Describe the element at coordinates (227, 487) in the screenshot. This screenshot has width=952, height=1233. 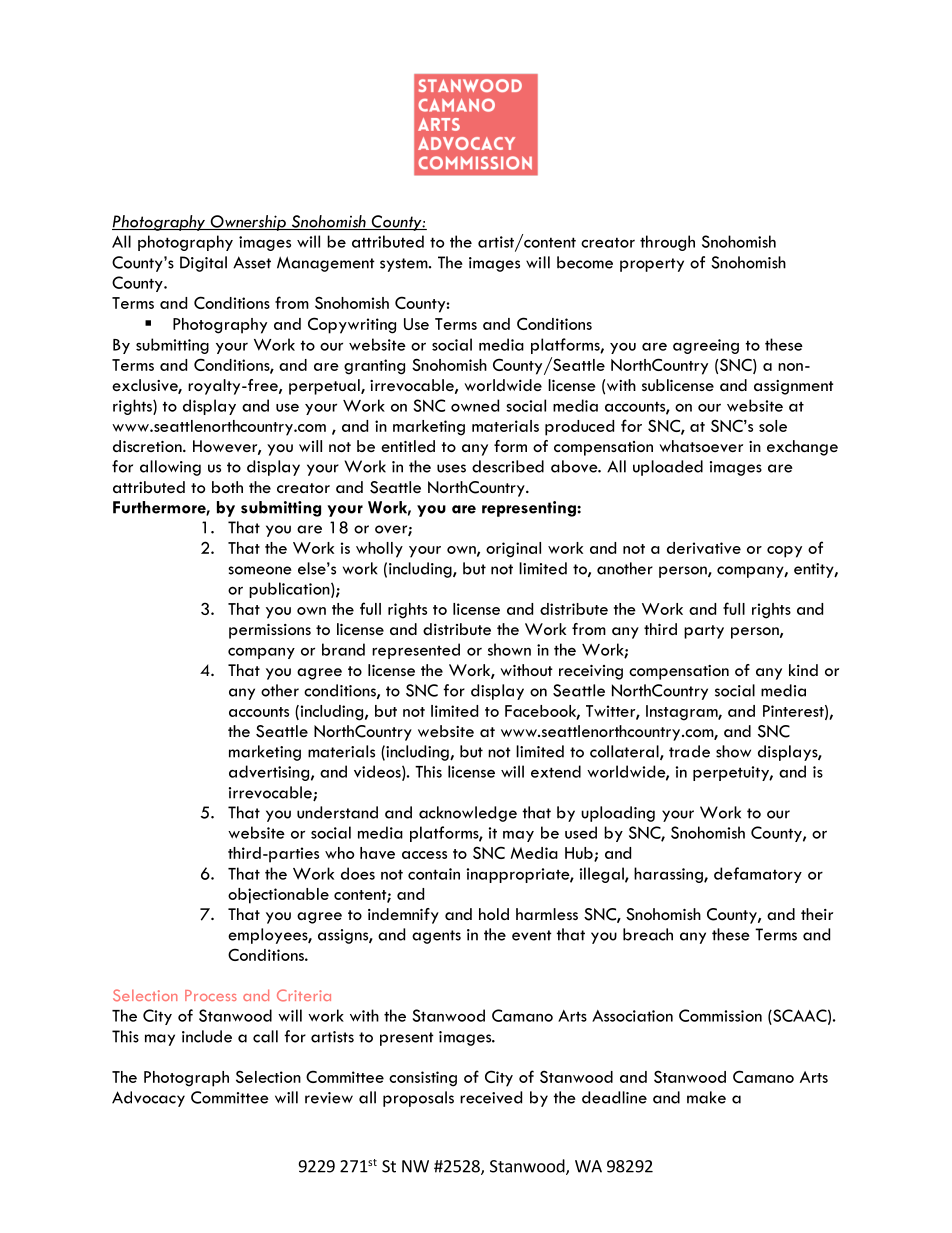
I see `both` at that location.
